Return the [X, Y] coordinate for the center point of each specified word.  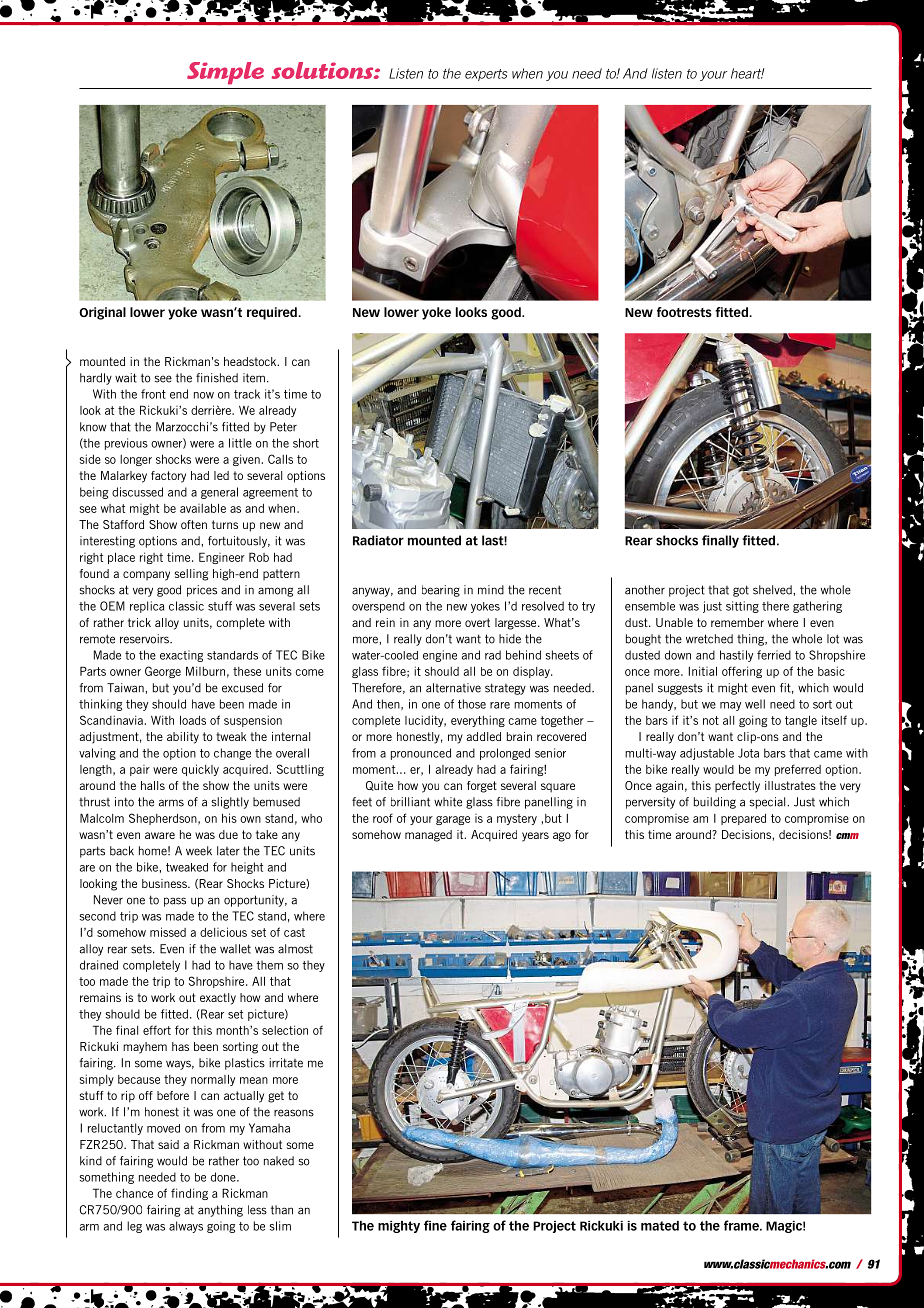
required [273, 313]
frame [742, 1225]
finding [189, 1194]
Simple [225, 73]
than [282, 1210]
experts [486, 75]
